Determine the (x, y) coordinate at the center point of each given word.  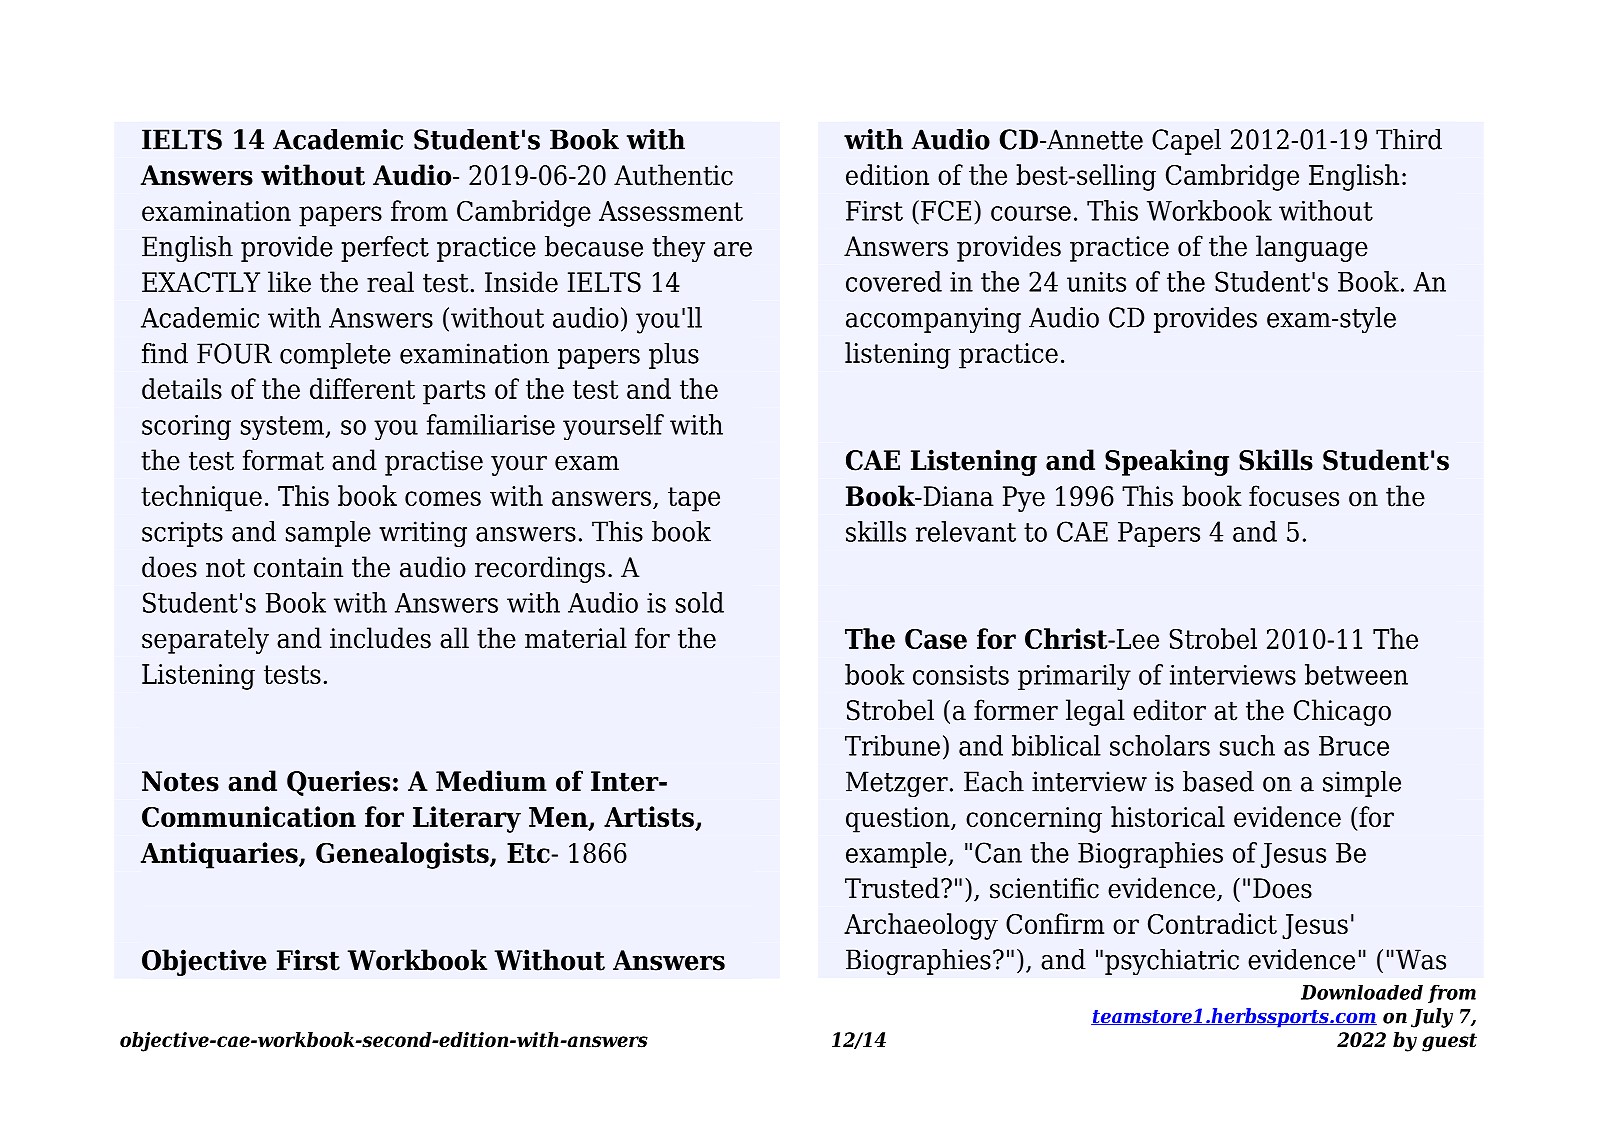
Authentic (673, 175)
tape (694, 499)
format (283, 460)
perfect (385, 249)
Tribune (892, 745)
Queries (338, 783)
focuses (1294, 496)
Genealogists (403, 855)
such (1247, 745)
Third (1409, 139)
